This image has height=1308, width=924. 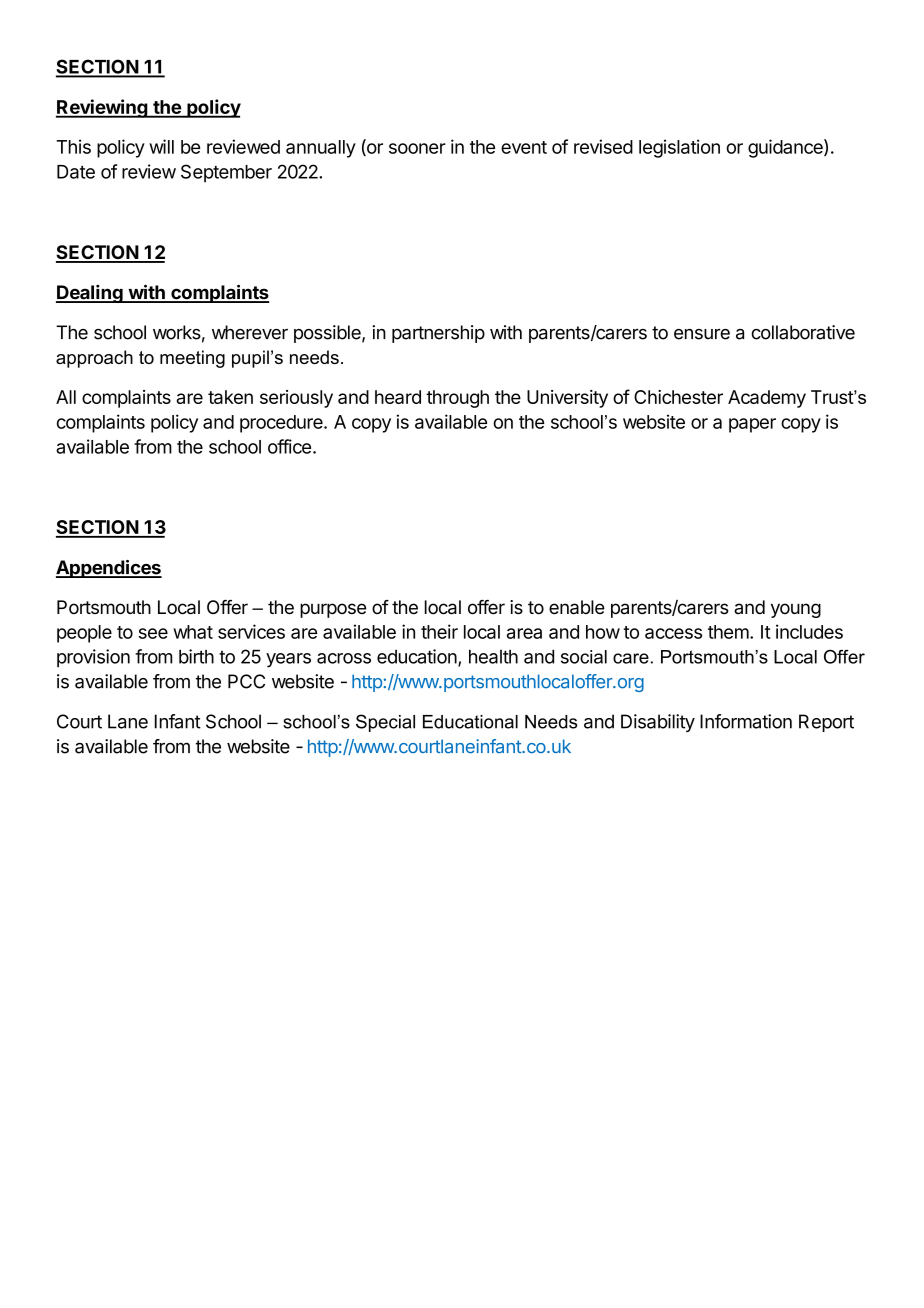 What do you see at coordinates (438, 334) in the image?
I see `partnership` at bounding box center [438, 334].
